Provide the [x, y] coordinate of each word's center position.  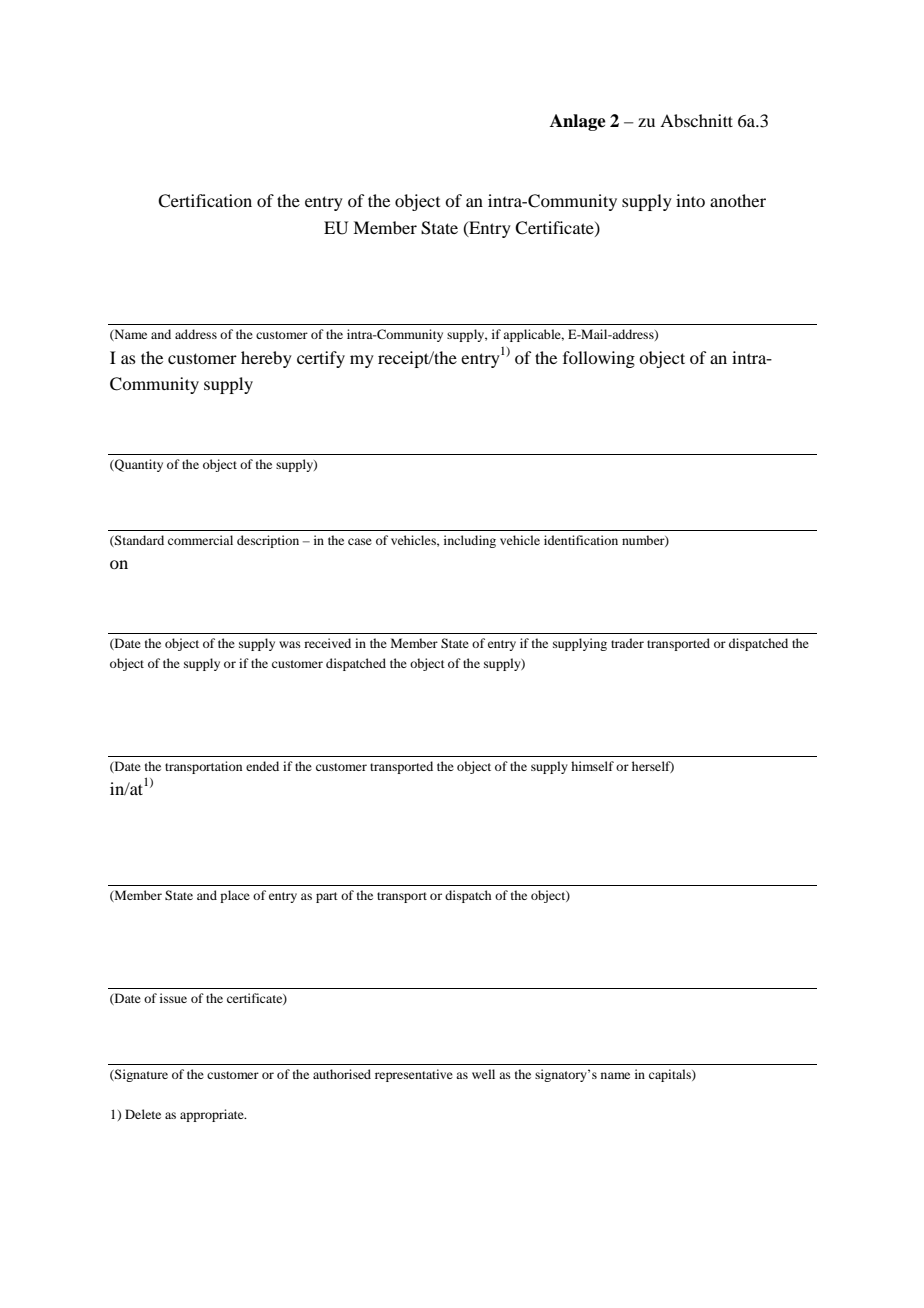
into [690, 200]
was [290, 644]
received [327, 643]
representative [414, 1075]
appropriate [213, 1115]
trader [627, 643]
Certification [205, 201]
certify [321, 359]
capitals [671, 1075]
